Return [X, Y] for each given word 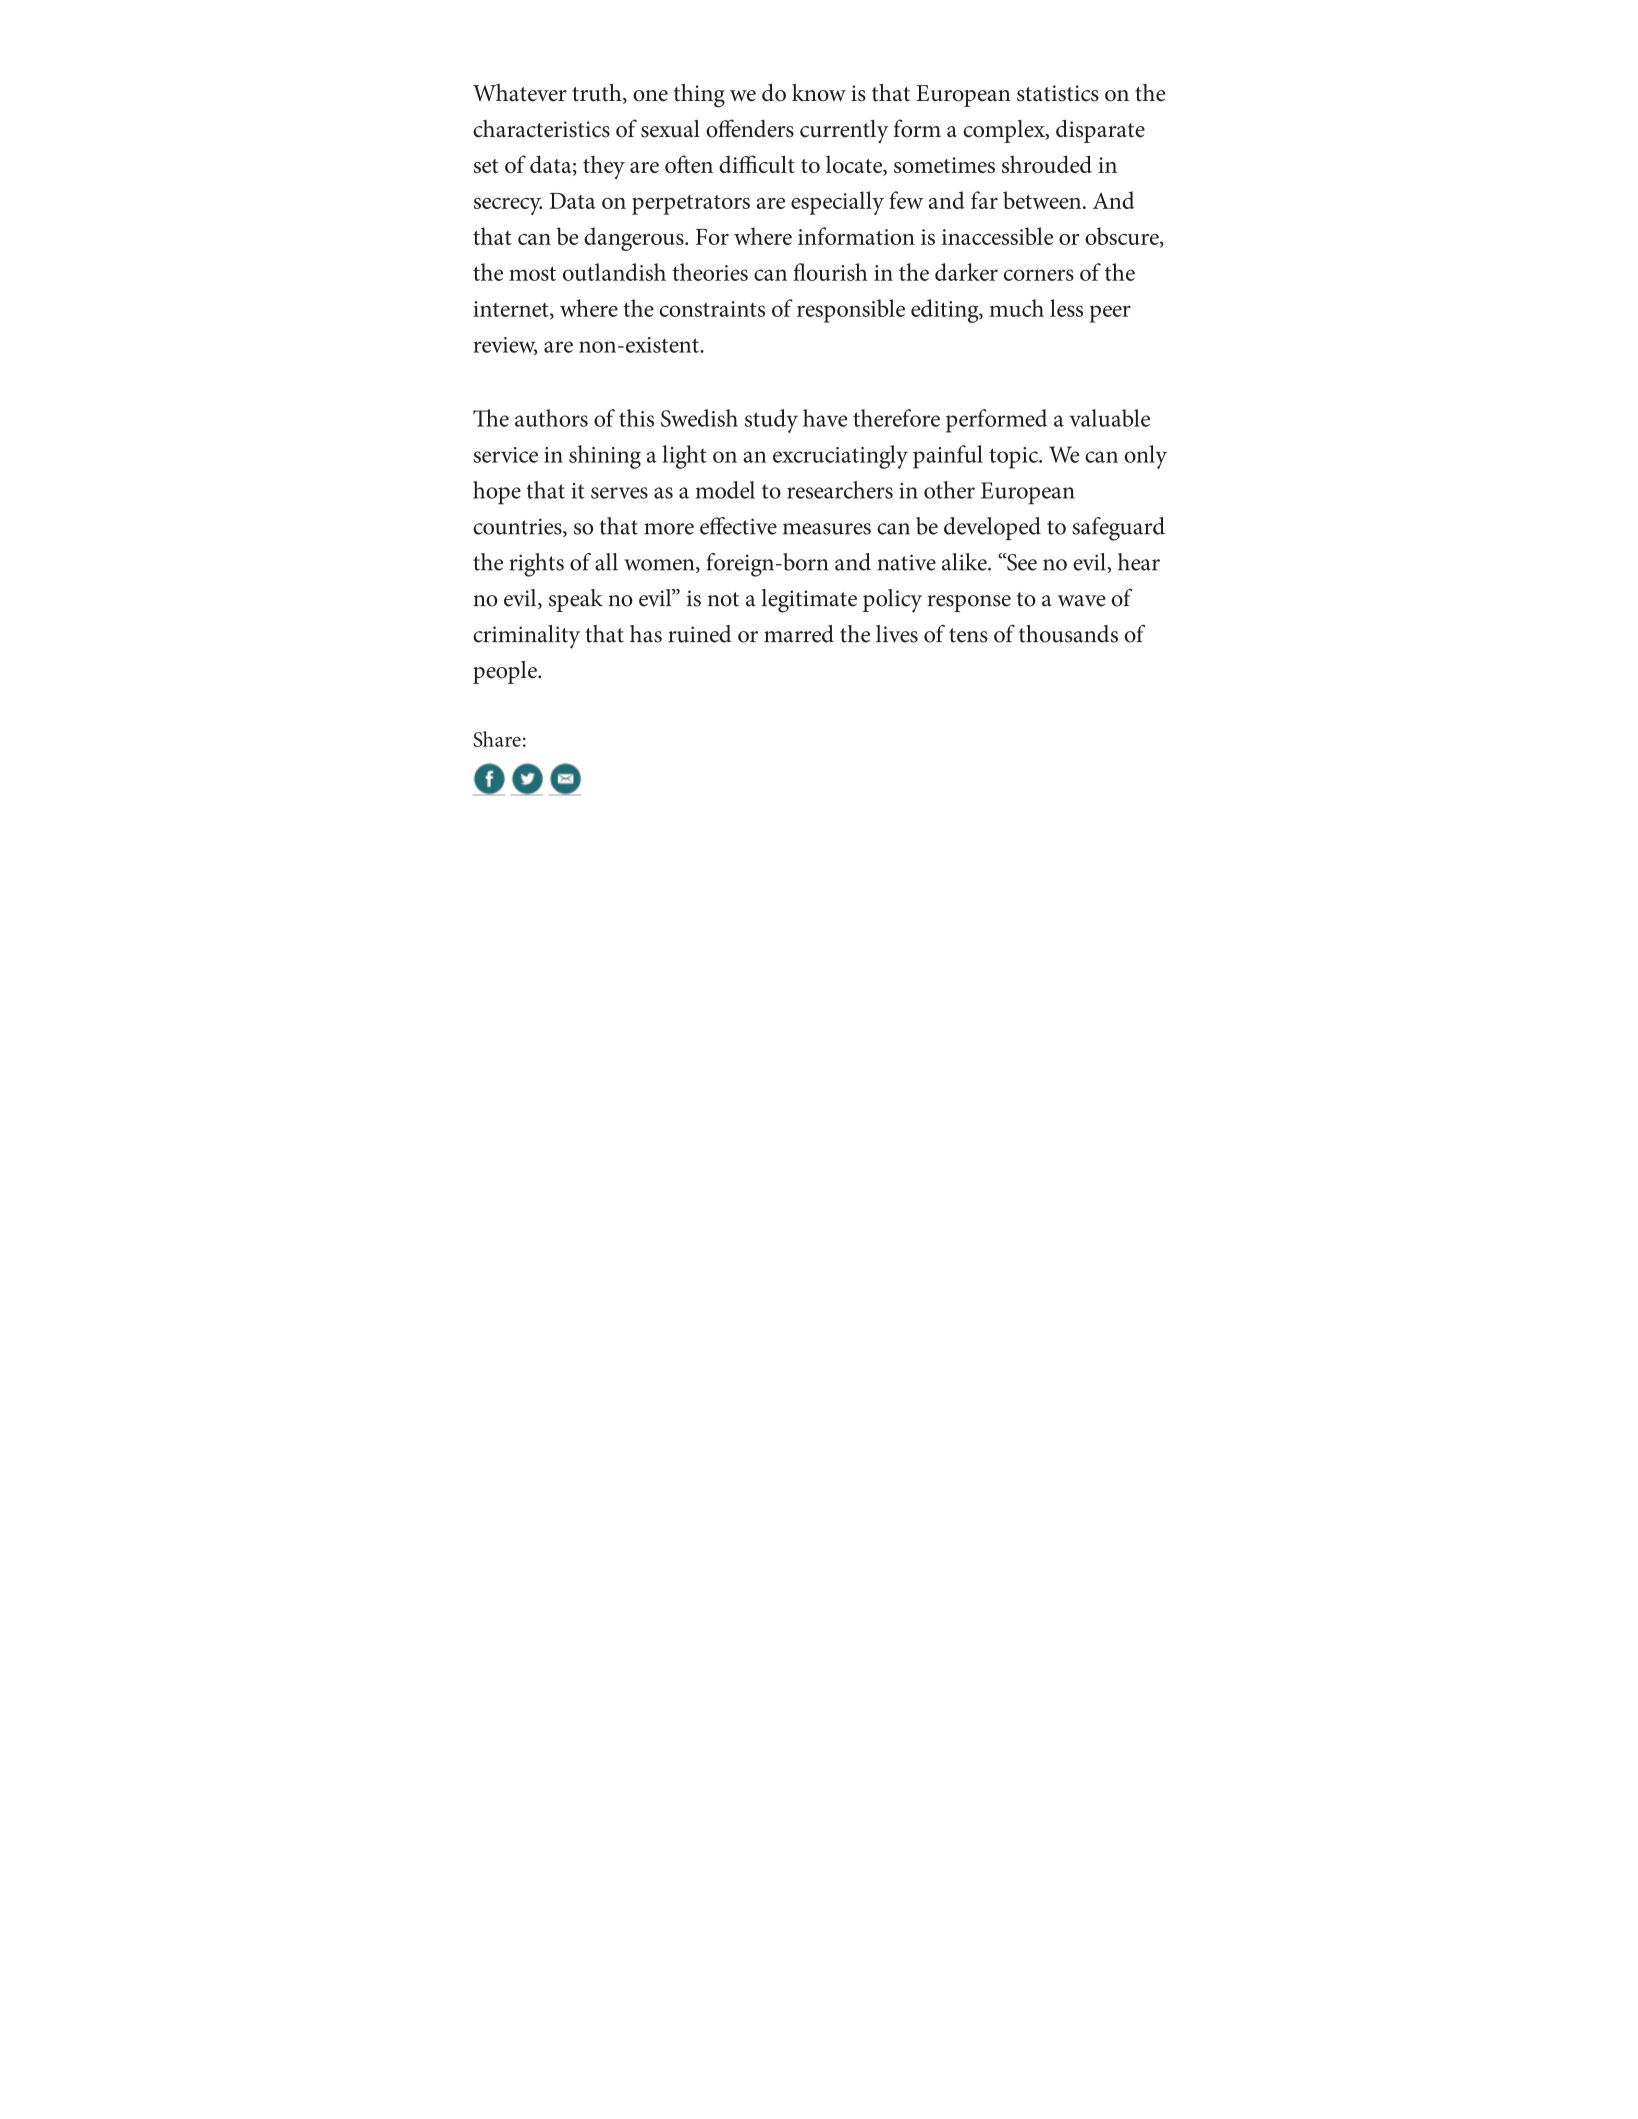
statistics [1058, 93]
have [825, 418]
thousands [1068, 634]
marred [799, 634]
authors [551, 418]
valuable [1109, 418]
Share [497, 739]
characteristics [541, 129]
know [819, 93]
